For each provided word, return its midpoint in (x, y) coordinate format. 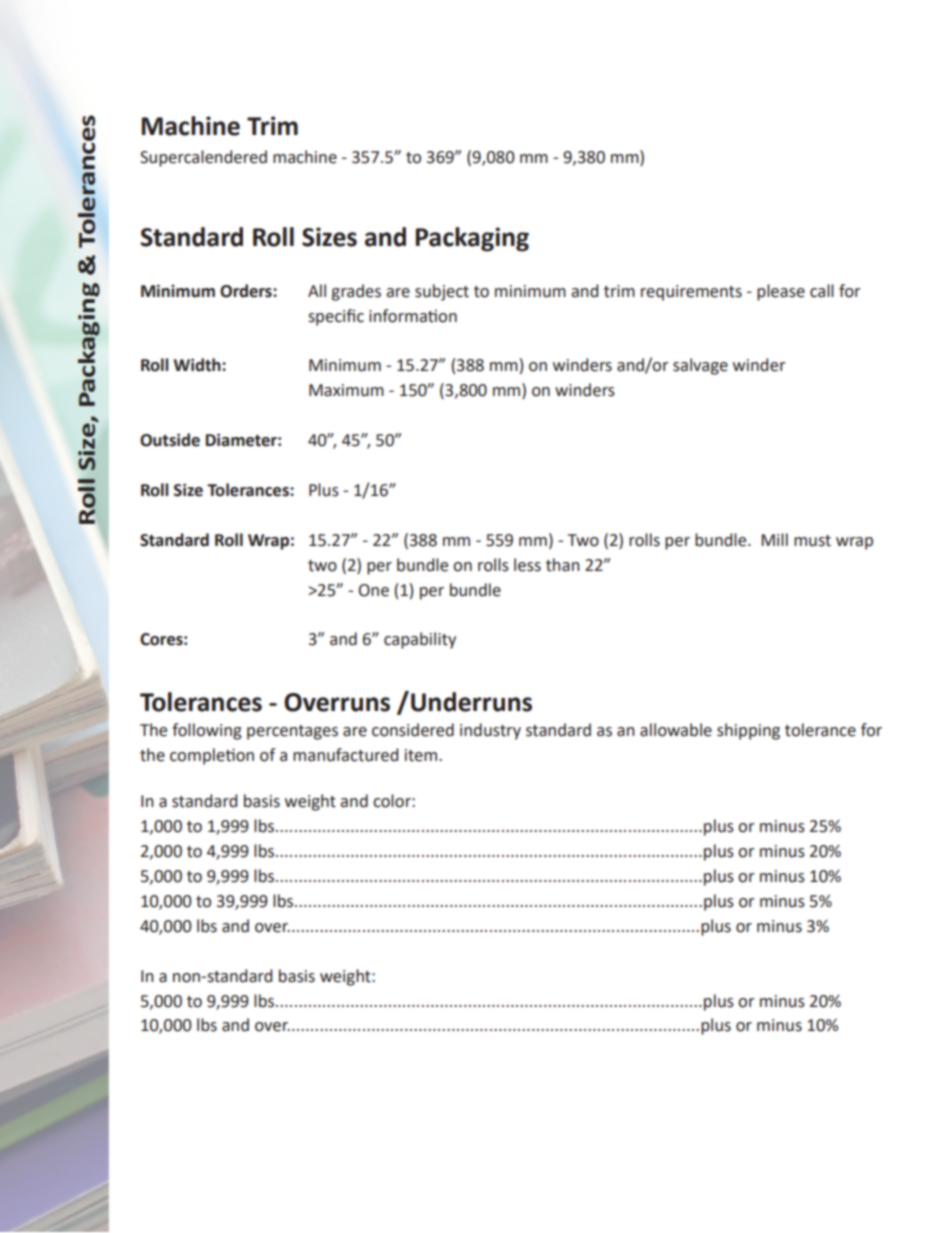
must (812, 541)
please (781, 292)
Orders (247, 291)
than (563, 565)
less (527, 565)
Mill (775, 539)
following (207, 731)
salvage (700, 366)
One (374, 590)
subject (442, 292)
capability (420, 640)
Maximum (346, 390)
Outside (170, 440)
